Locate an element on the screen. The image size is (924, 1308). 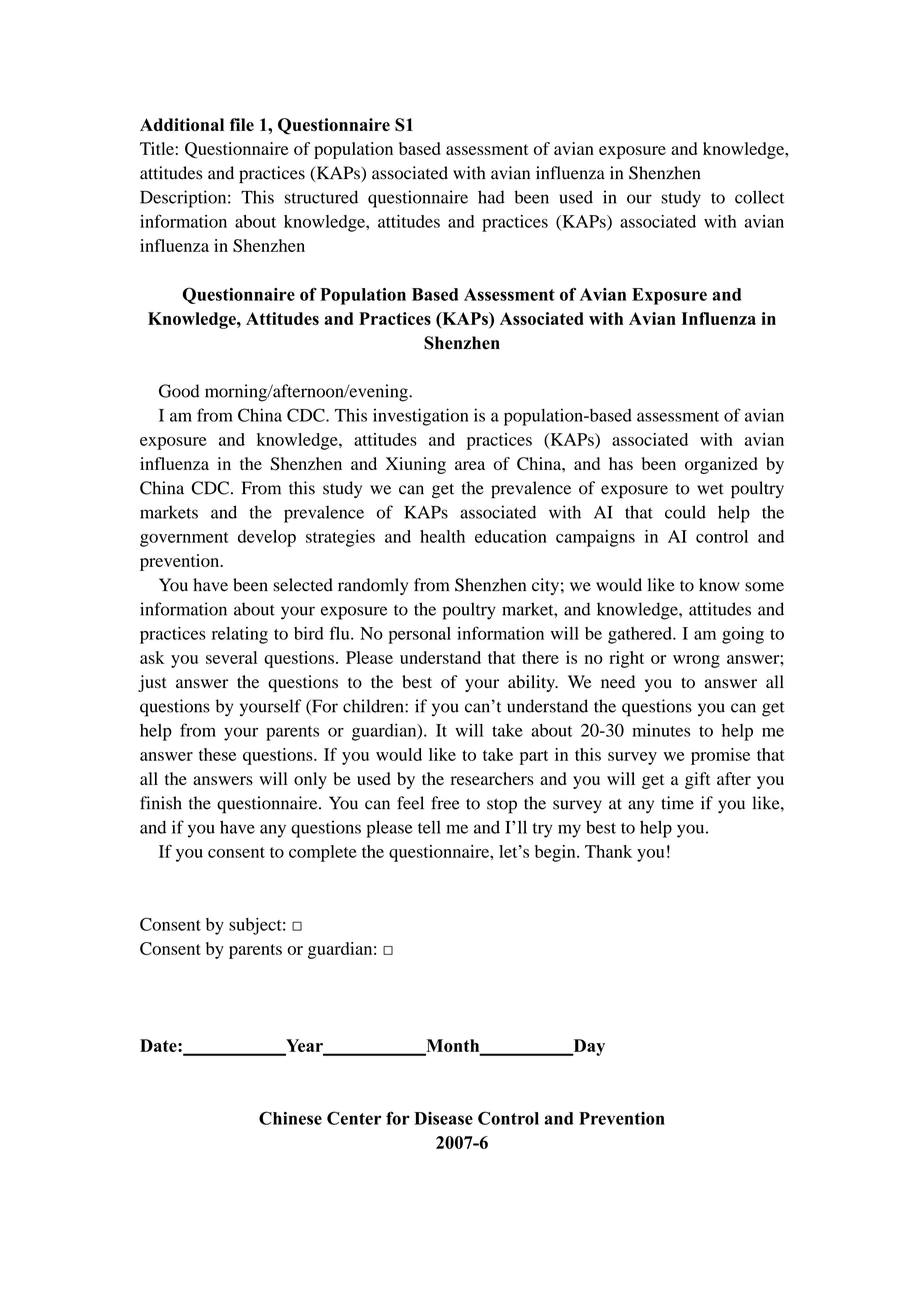
collect is located at coordinates (759, 197).
